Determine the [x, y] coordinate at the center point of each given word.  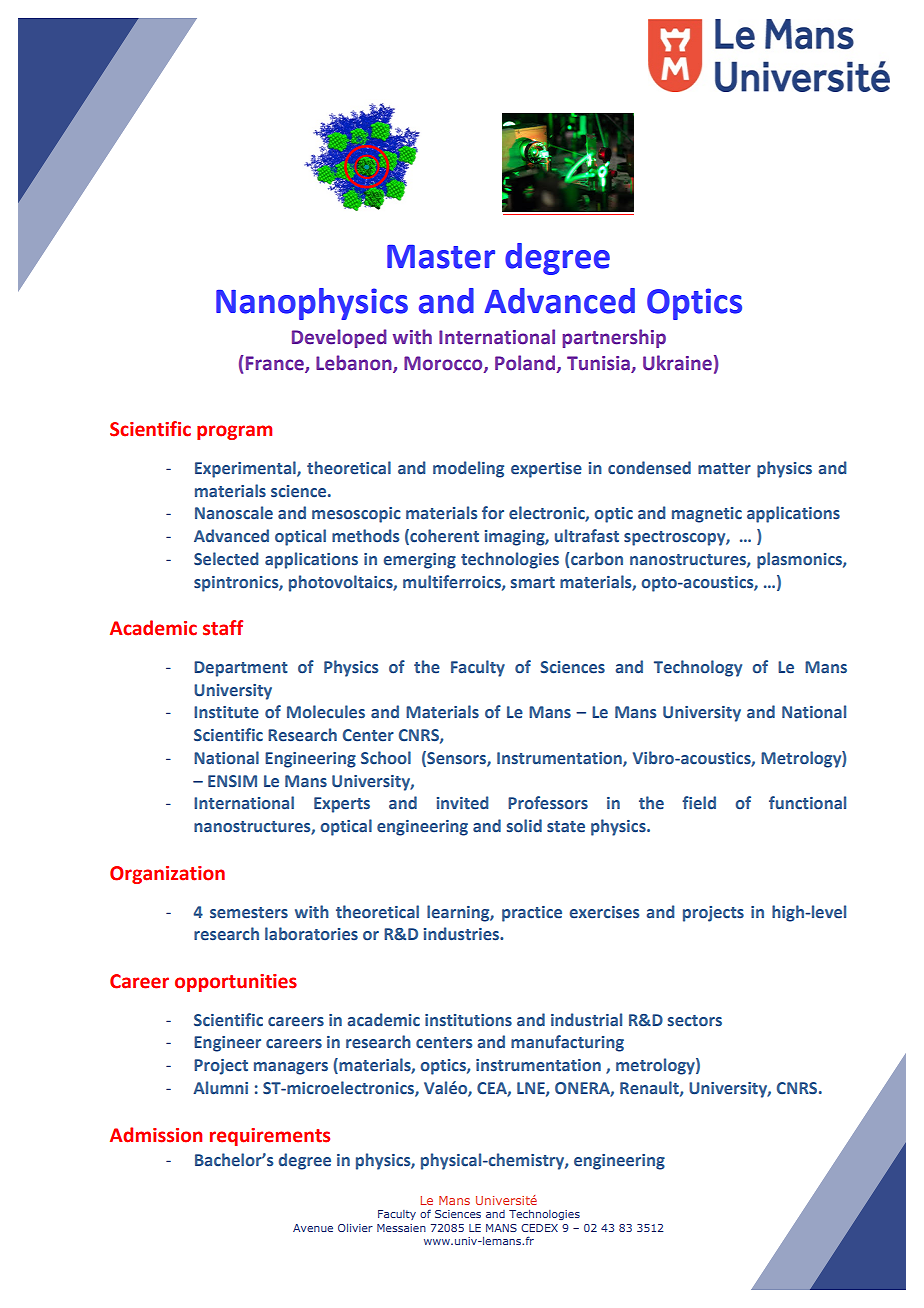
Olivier [355, 1228]
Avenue [313, 1228]
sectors [695, 1021]
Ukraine [677, 363]
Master [441, 257]
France [276, 364]
